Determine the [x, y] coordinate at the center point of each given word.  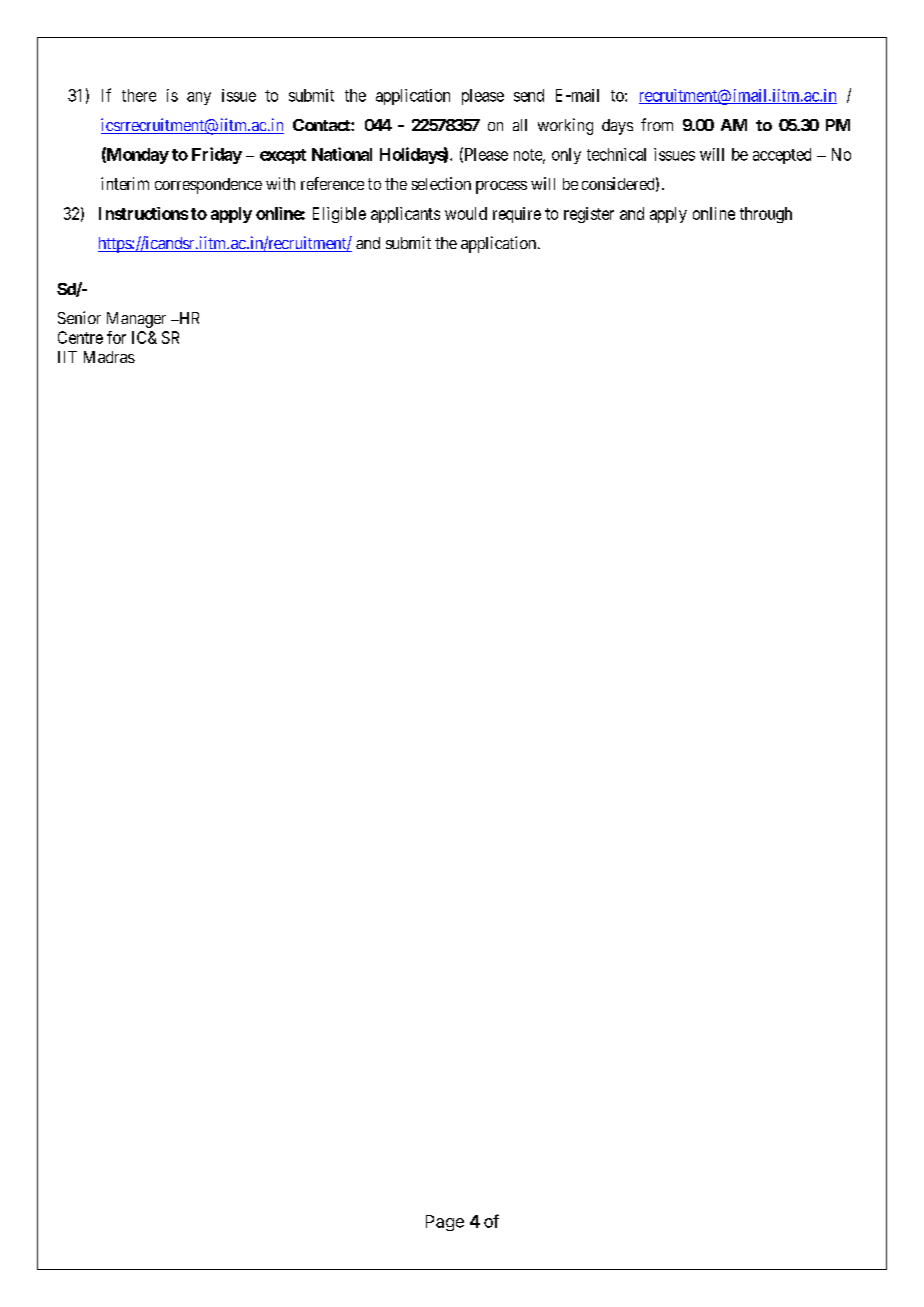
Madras [109, 357]
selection [441, 183]
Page [445, 1223]
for [116, 337]
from [657, 124]
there [139, 95]
